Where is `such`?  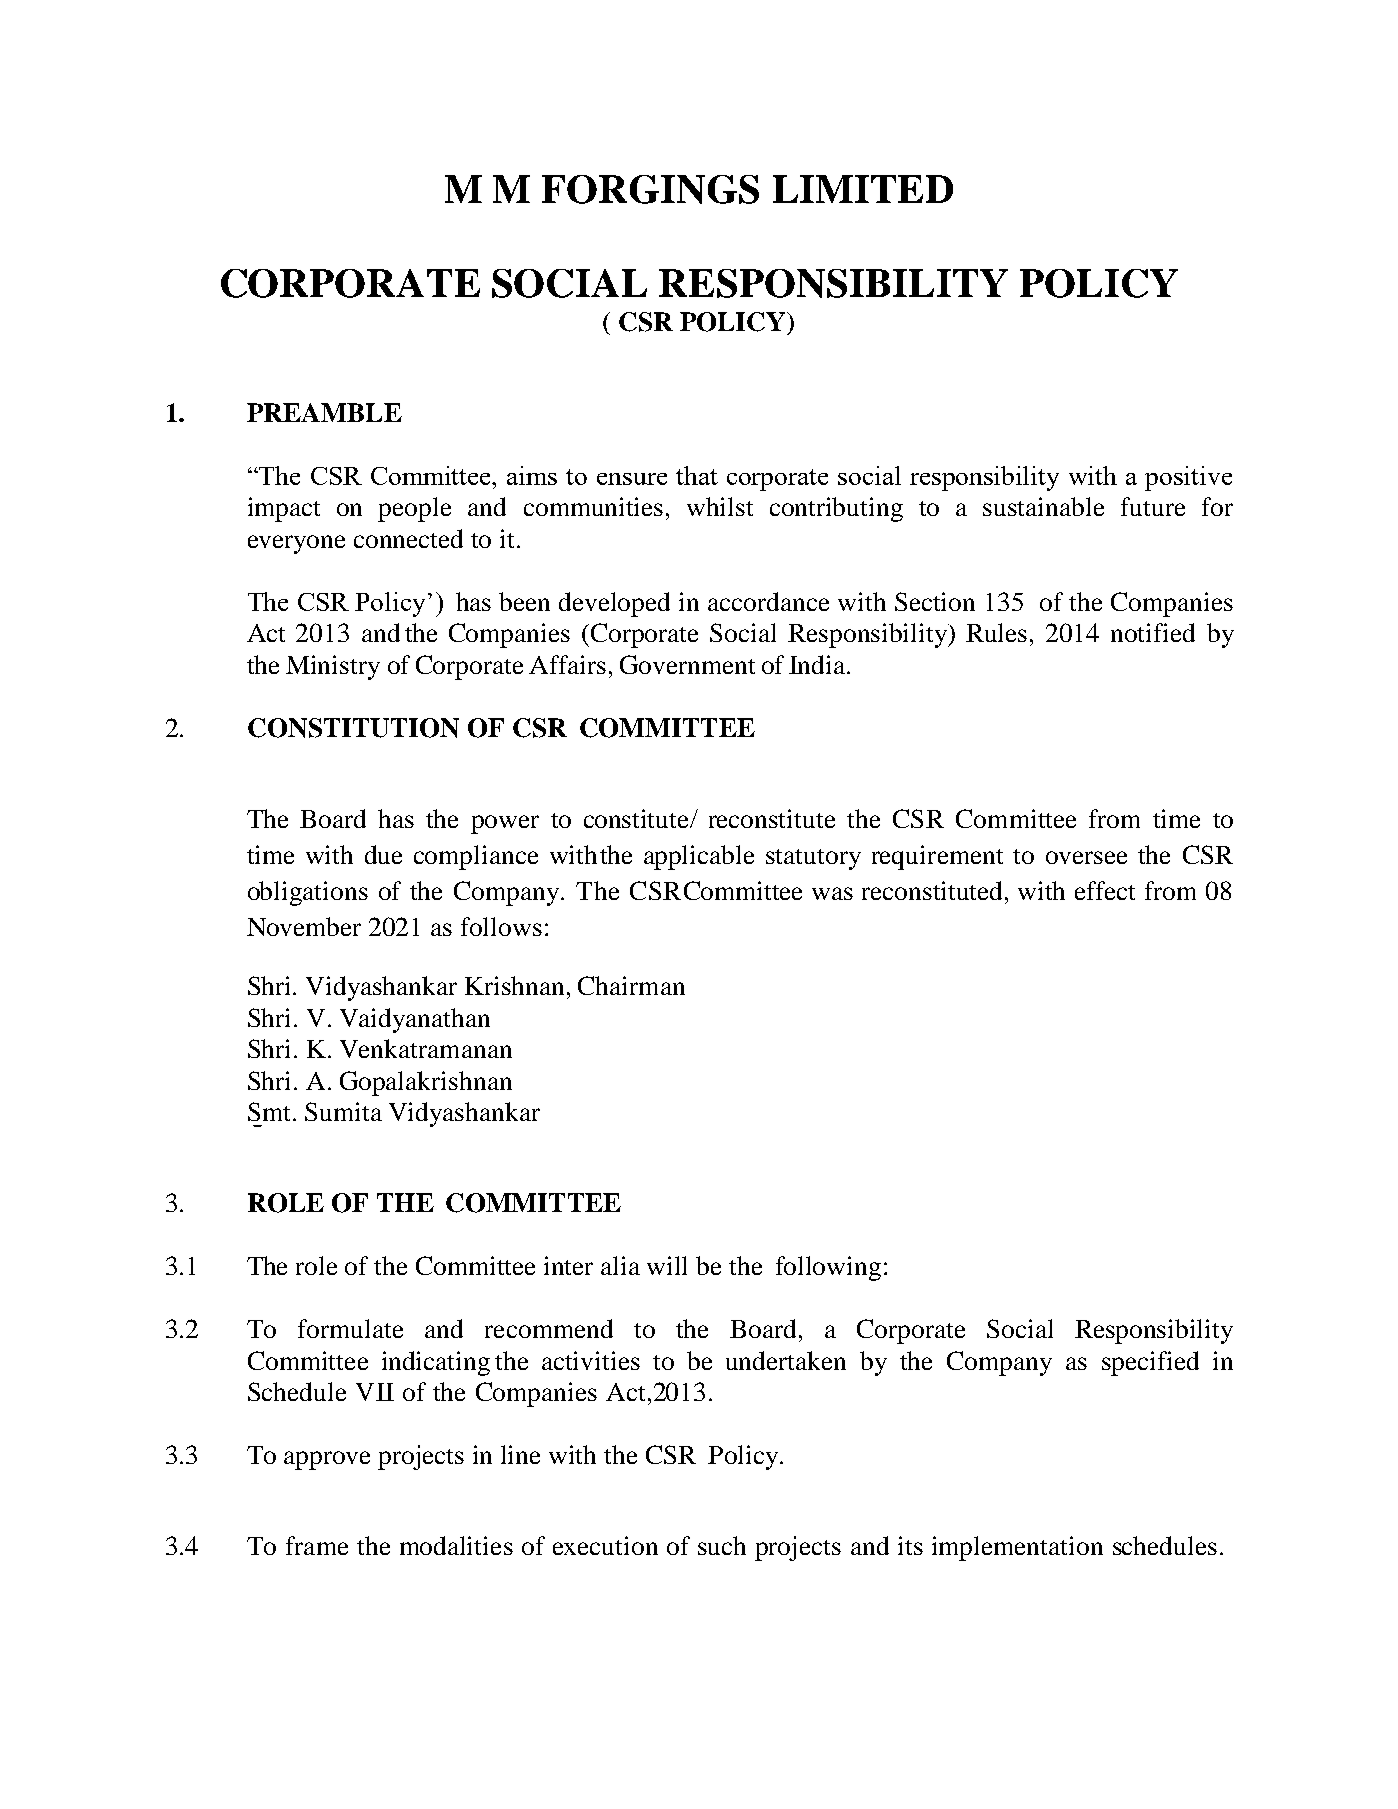 such is located at coordinates (722, 1545).
